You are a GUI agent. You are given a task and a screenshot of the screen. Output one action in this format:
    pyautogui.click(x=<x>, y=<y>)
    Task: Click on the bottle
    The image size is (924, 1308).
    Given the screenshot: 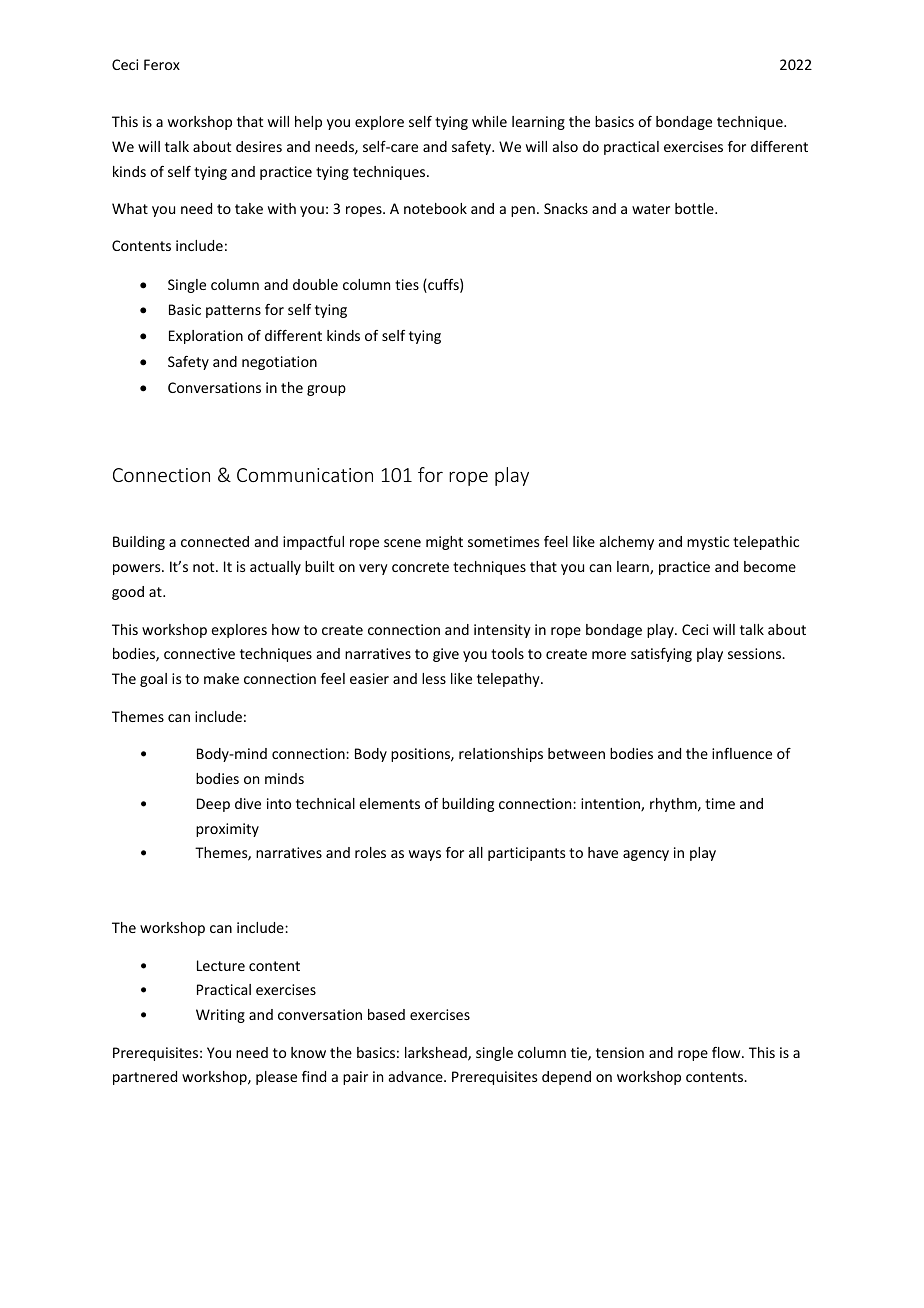 What is the action you would take?
    pyautogui.click(x=695, y=208)
